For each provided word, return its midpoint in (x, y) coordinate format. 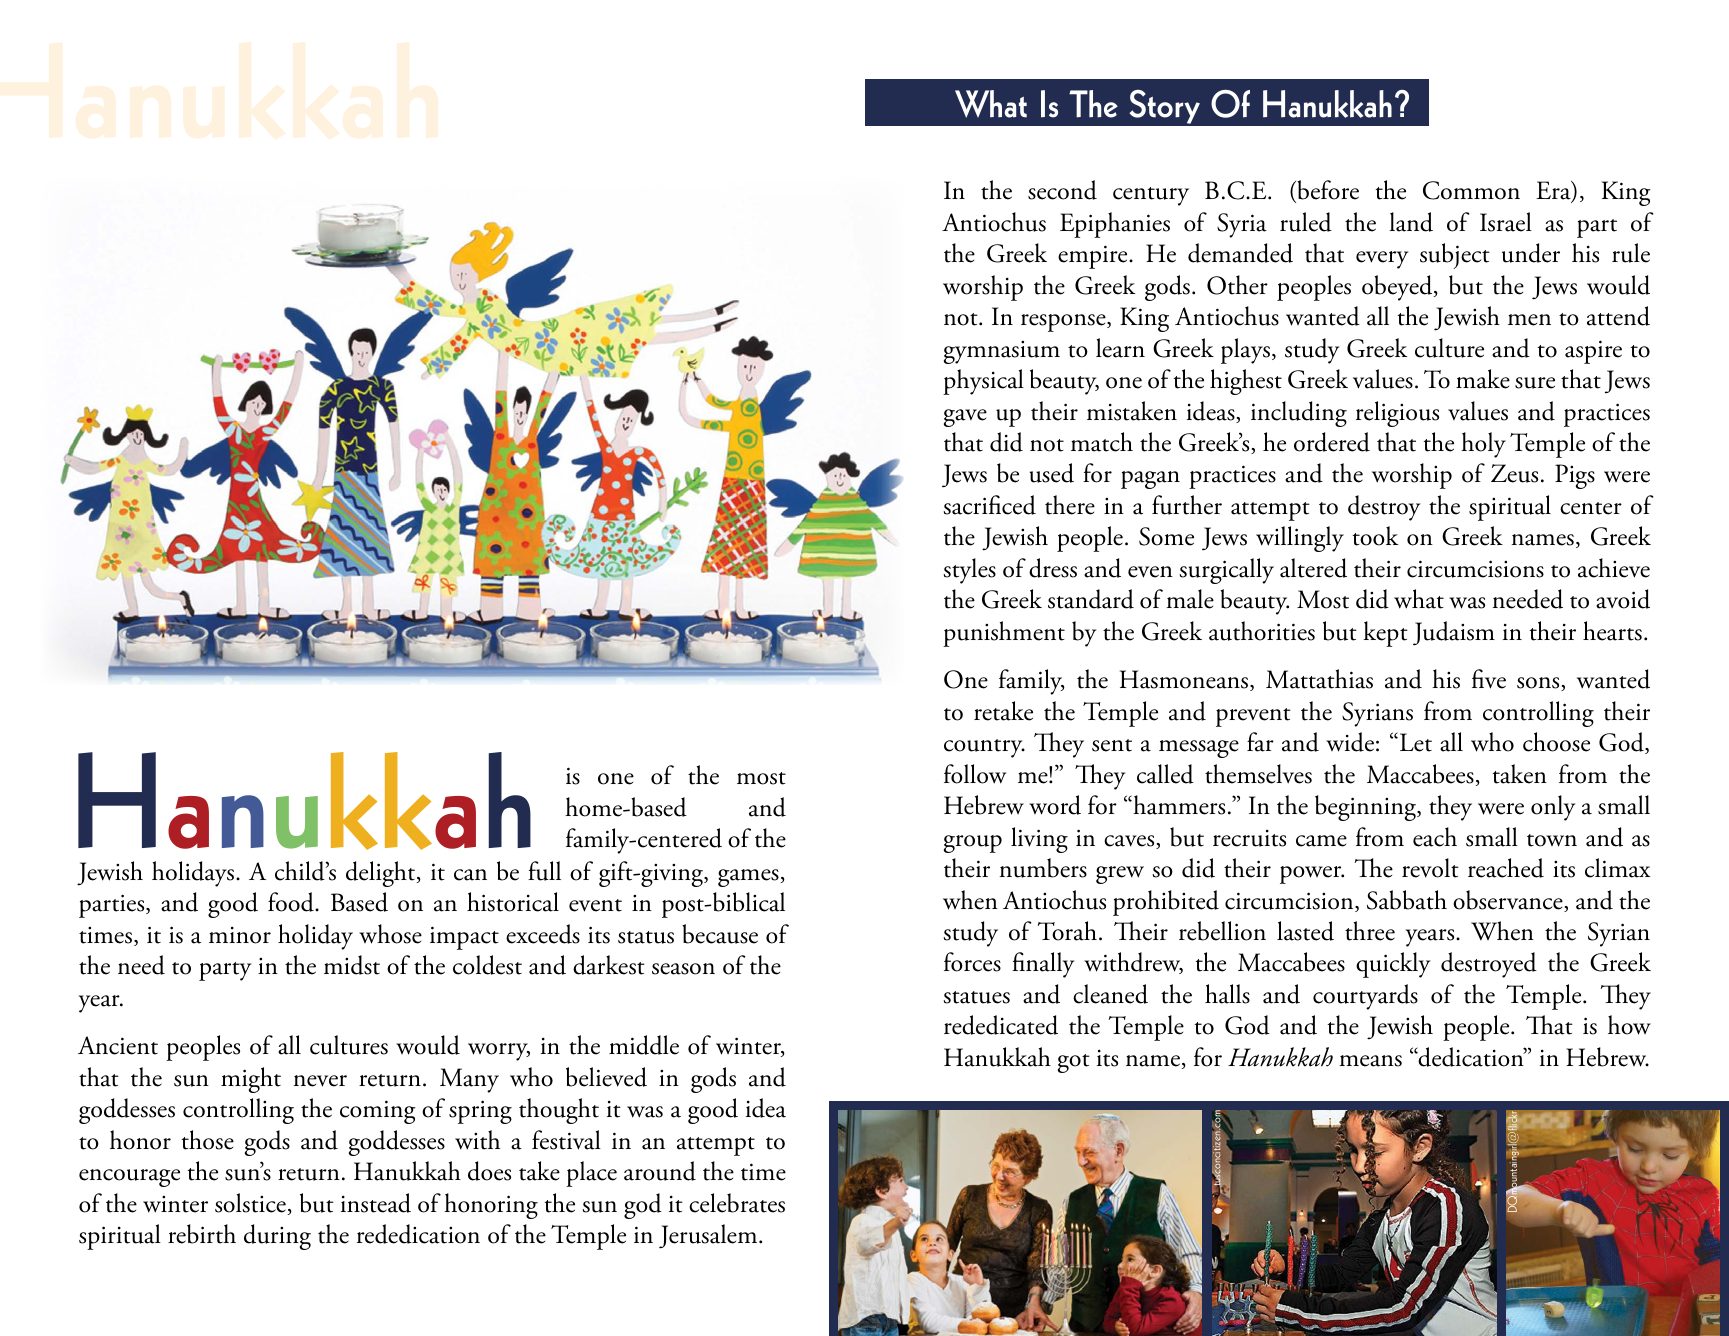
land (1411, 222)
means (1370, 1061)
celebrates (737, 1203)
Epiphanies (1115, 225)
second (1062, 190)
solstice (250, 1203)
